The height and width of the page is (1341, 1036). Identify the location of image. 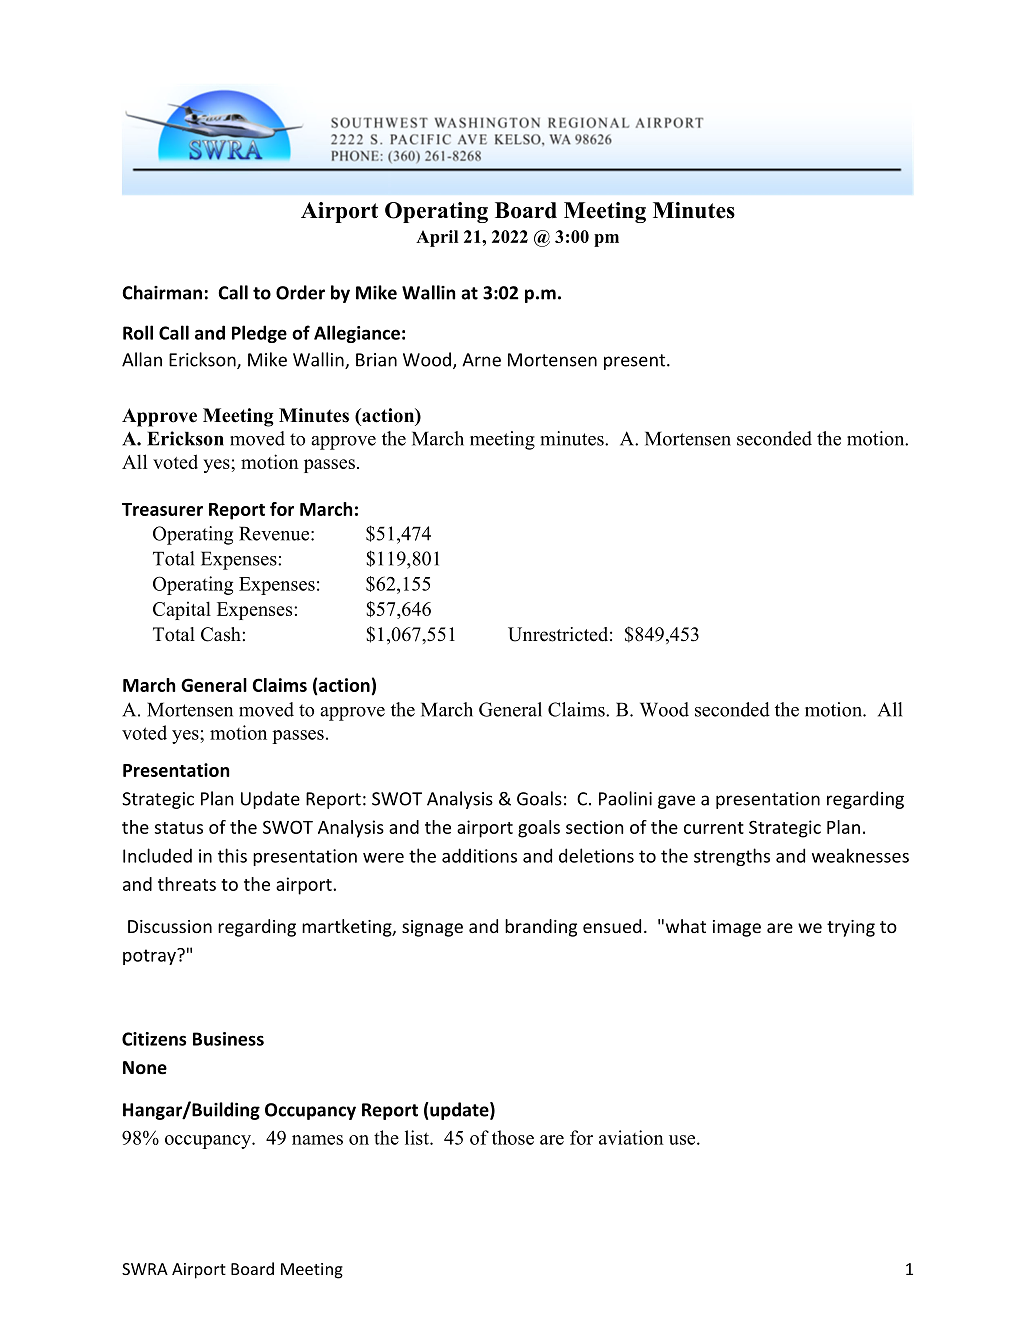
(737, 928).
